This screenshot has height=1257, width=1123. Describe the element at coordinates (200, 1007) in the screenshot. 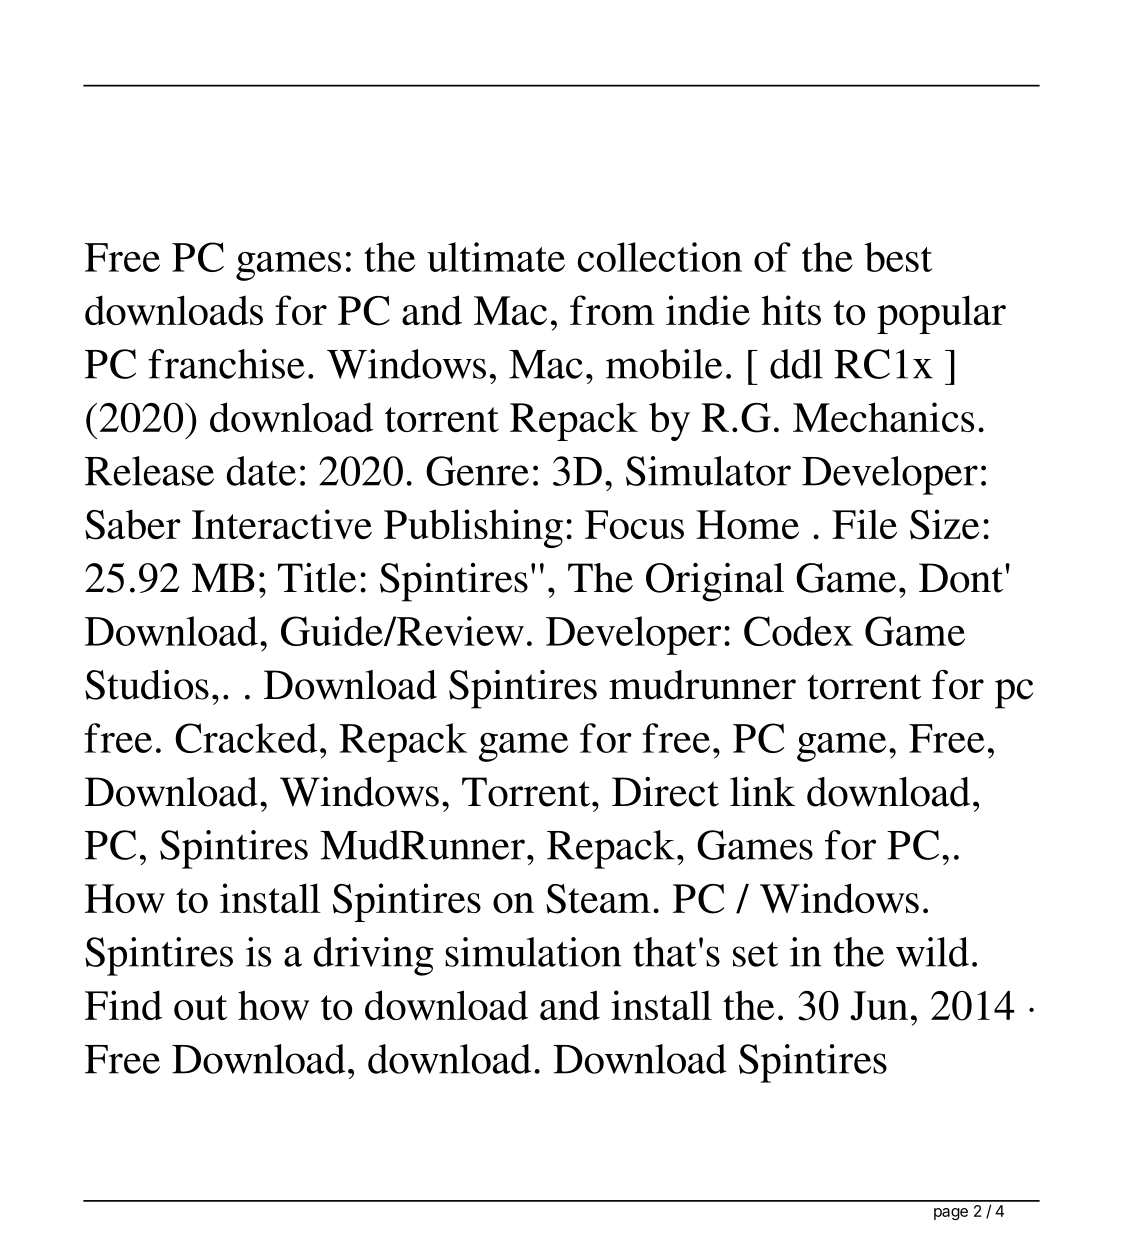

I see `out` at that location.
